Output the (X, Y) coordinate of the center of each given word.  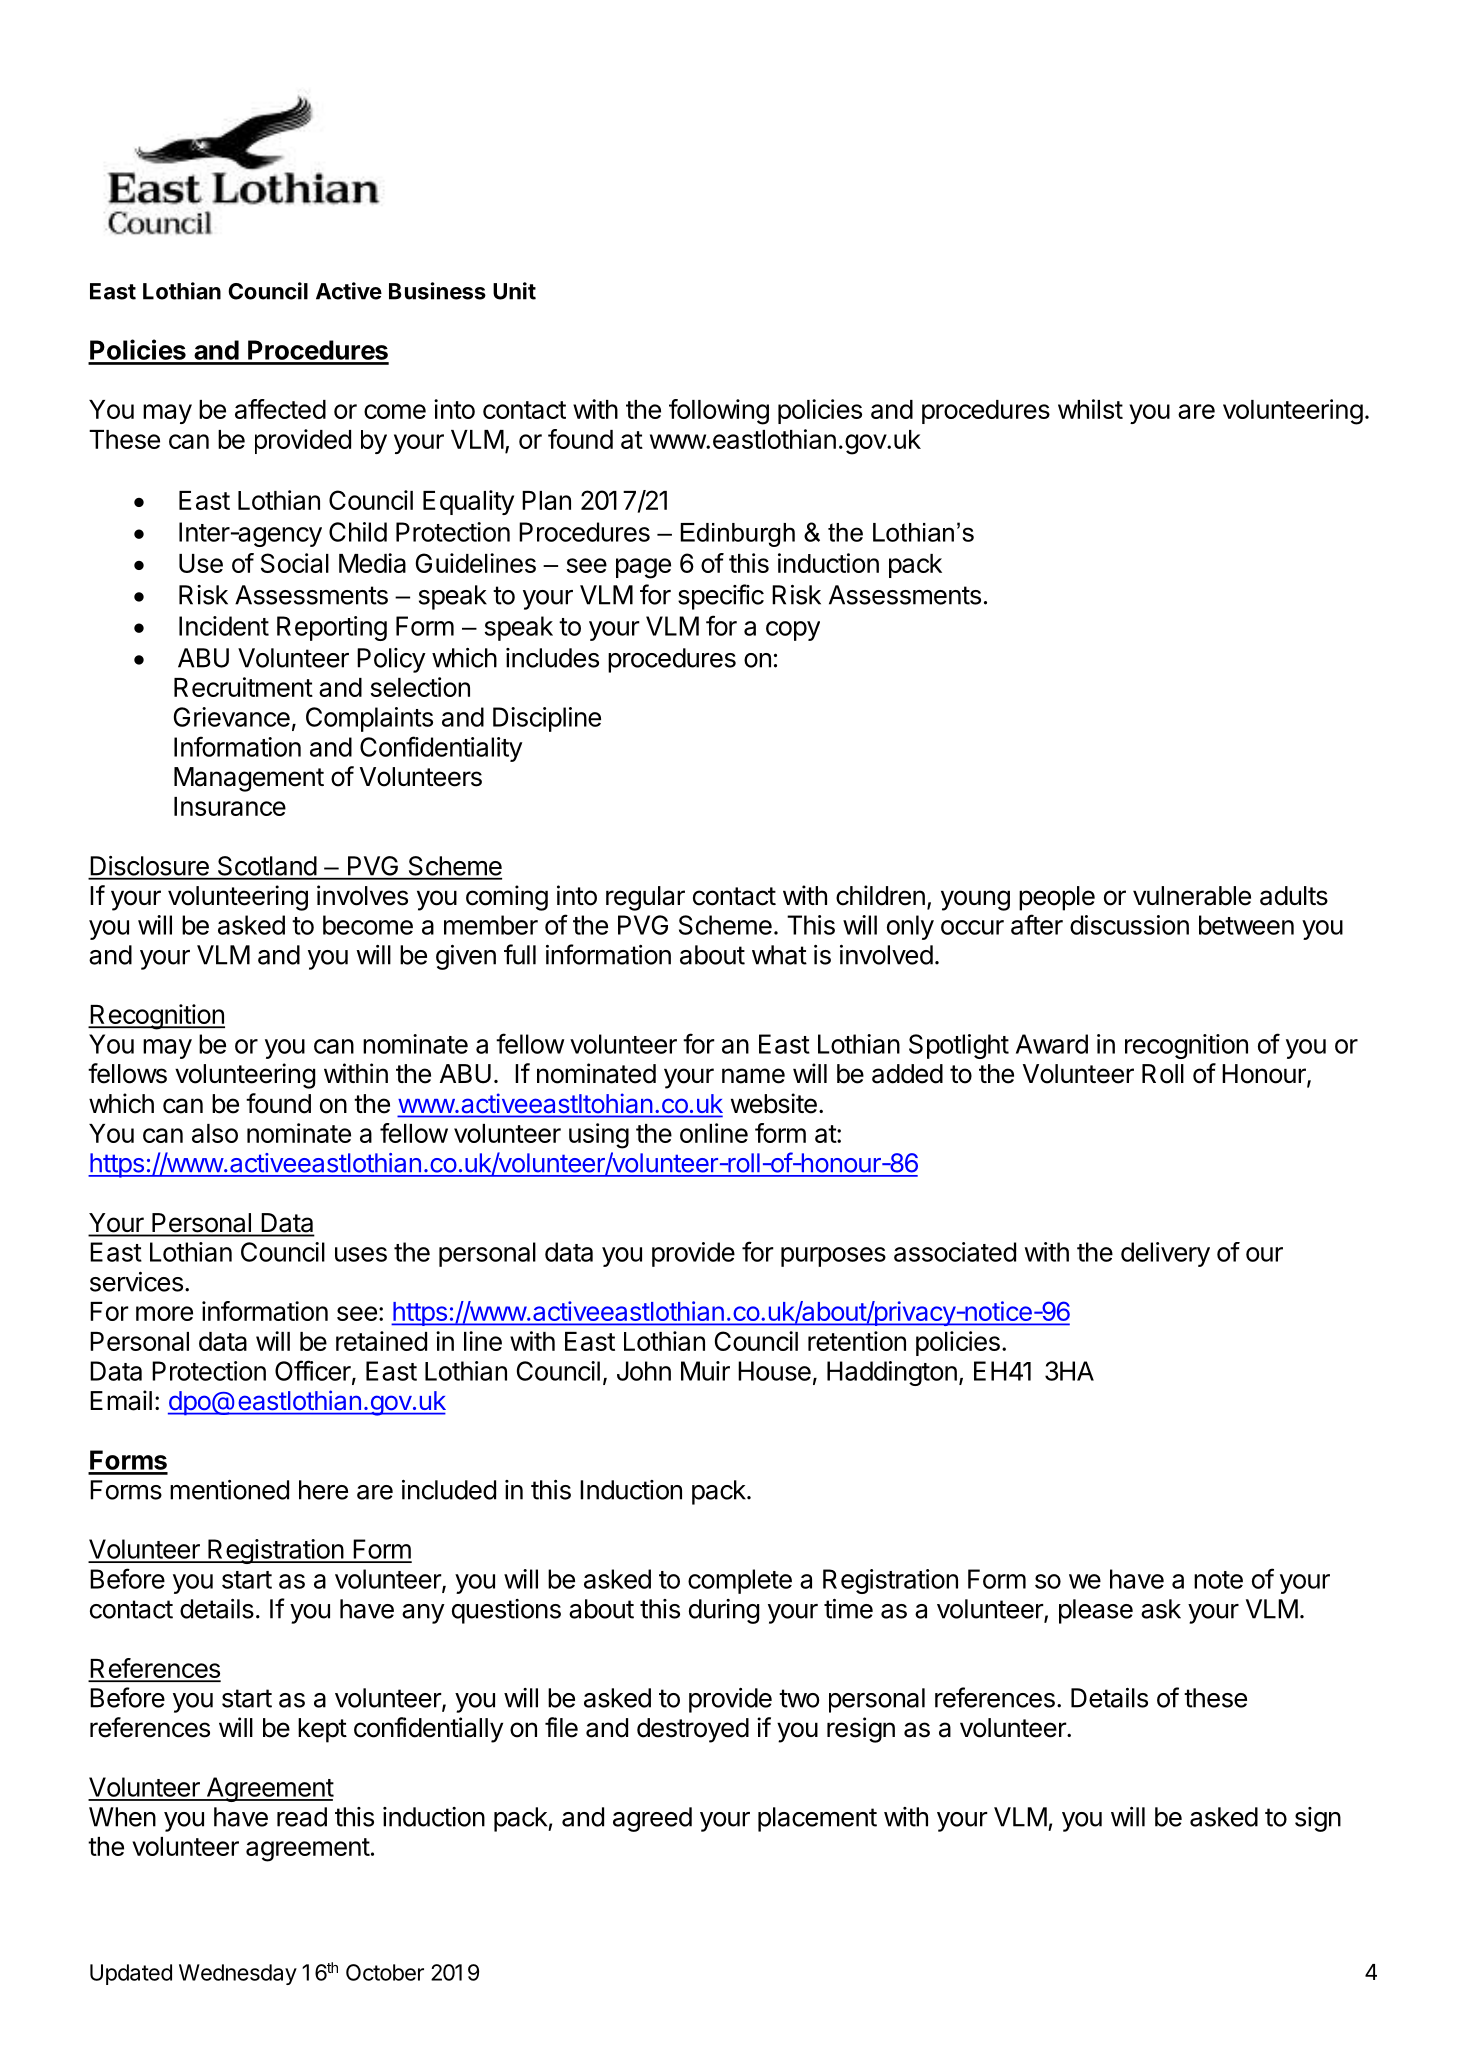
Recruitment (243, 687)
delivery (1165, 1254)
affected (280, 409)
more (164, 1313)
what (779, 955)
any (423, 1614)
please (1096, 1611)
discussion (1129, 925)
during (724, 1611)
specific (721, 597)
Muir (705, 1371)
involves (362, 895)
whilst (1090, 409)
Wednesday (238, 1974)
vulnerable (1192, 896)
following (719, 412)
